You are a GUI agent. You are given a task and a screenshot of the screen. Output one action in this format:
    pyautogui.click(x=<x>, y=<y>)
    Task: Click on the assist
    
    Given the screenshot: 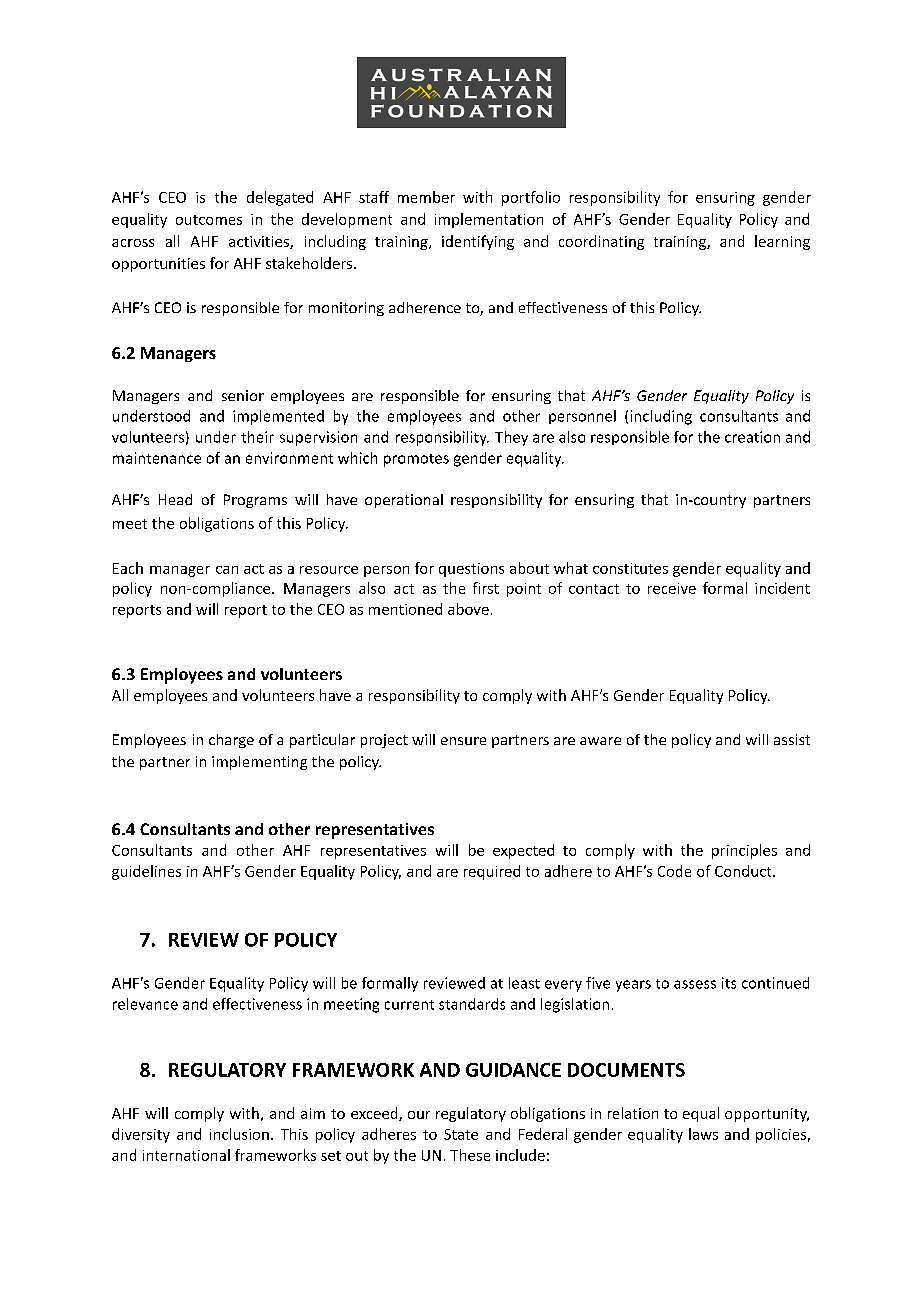 What is the action you would take?
    pyautogui.click(x=792, y=739)
